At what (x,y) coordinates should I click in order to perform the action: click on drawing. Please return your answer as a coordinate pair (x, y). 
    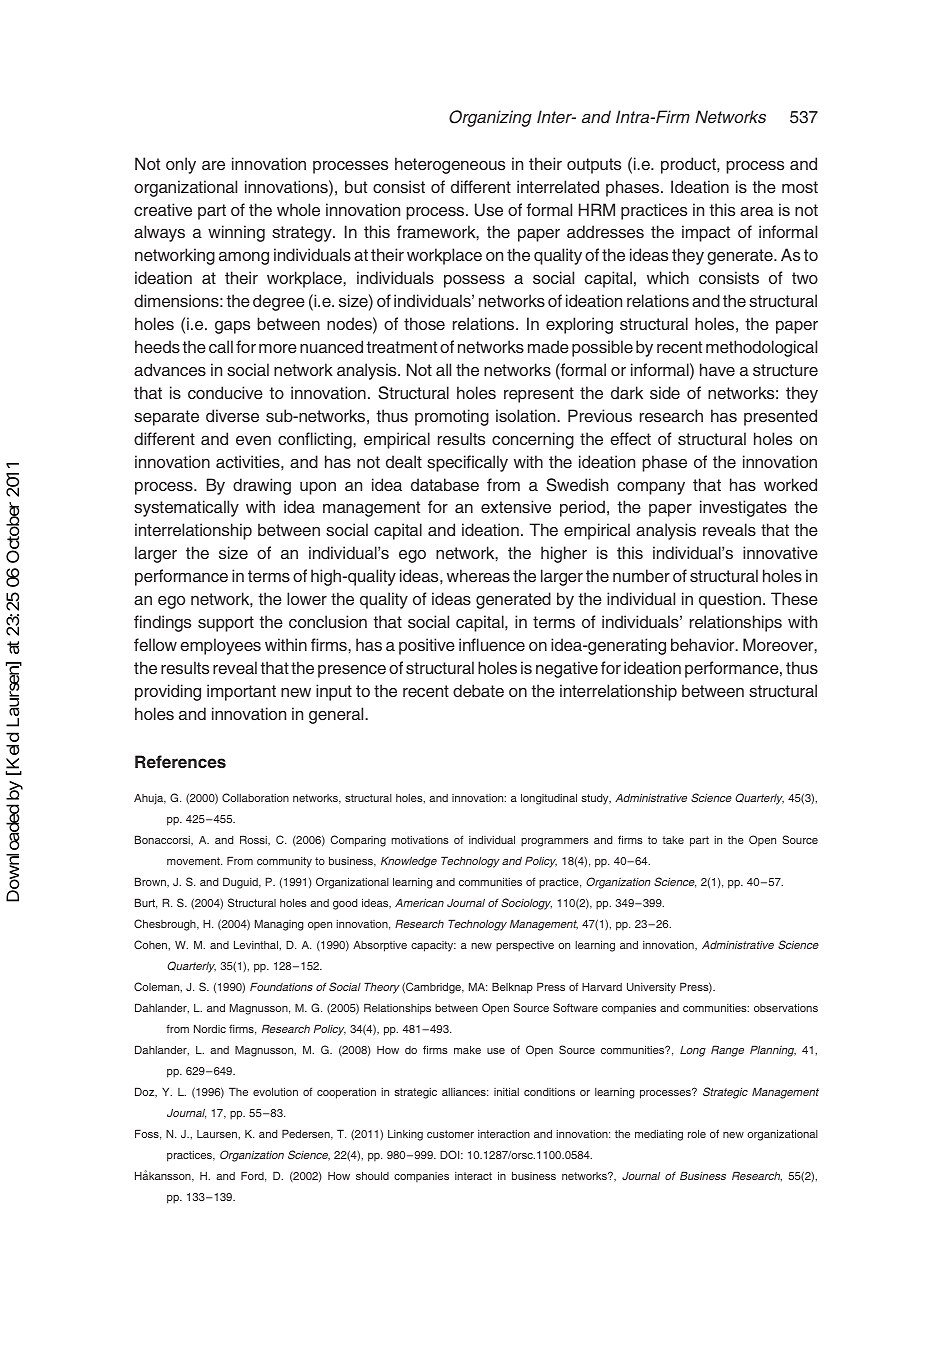
    Looking at the image, I should click on (262, 486).
